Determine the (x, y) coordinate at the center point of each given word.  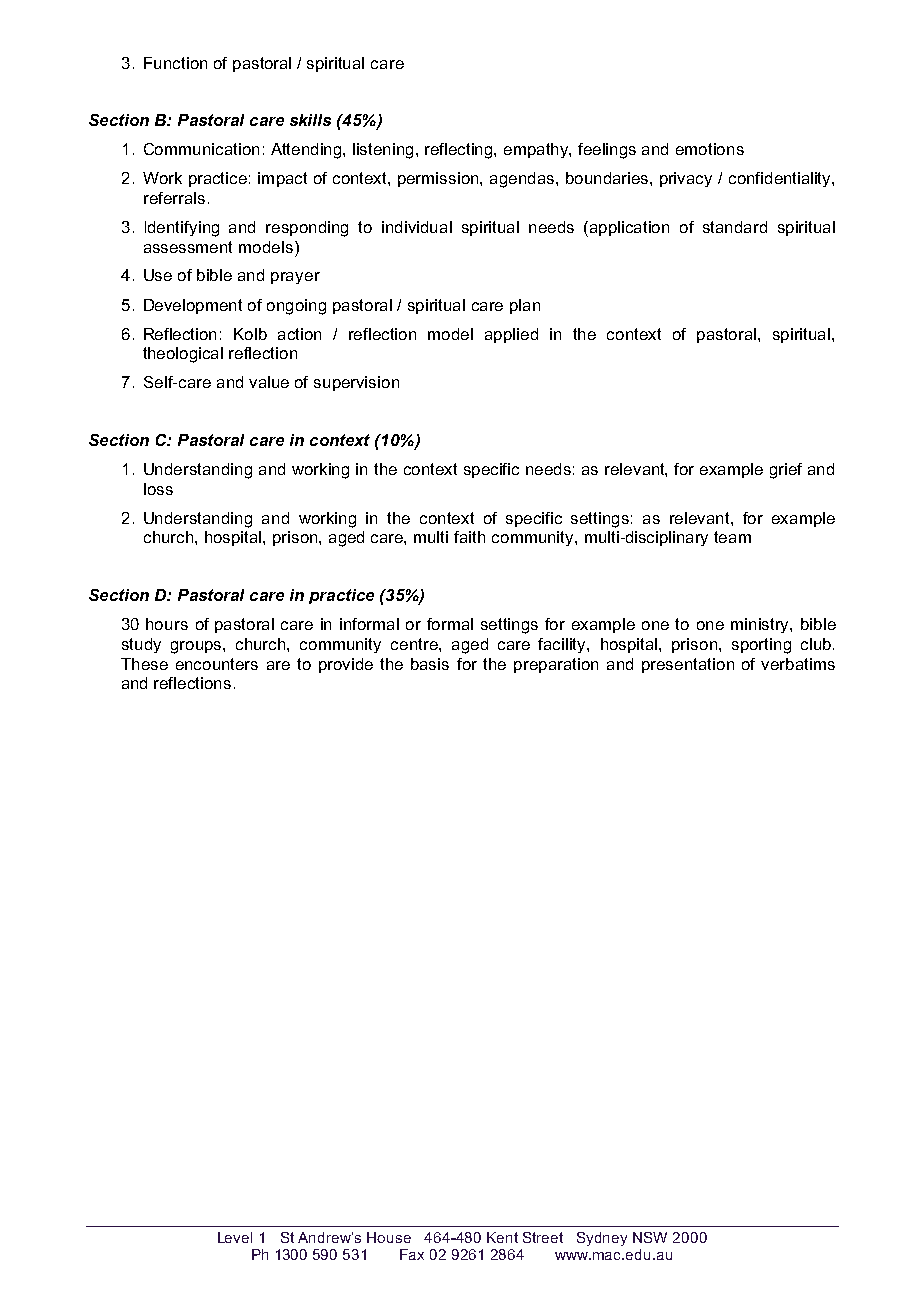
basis (430, 664)
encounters (217, 664)
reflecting (460, 151)
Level (235, 1237)
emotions (710, 149)
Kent (502, 1237)
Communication (201, 149)
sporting (761, 646)
